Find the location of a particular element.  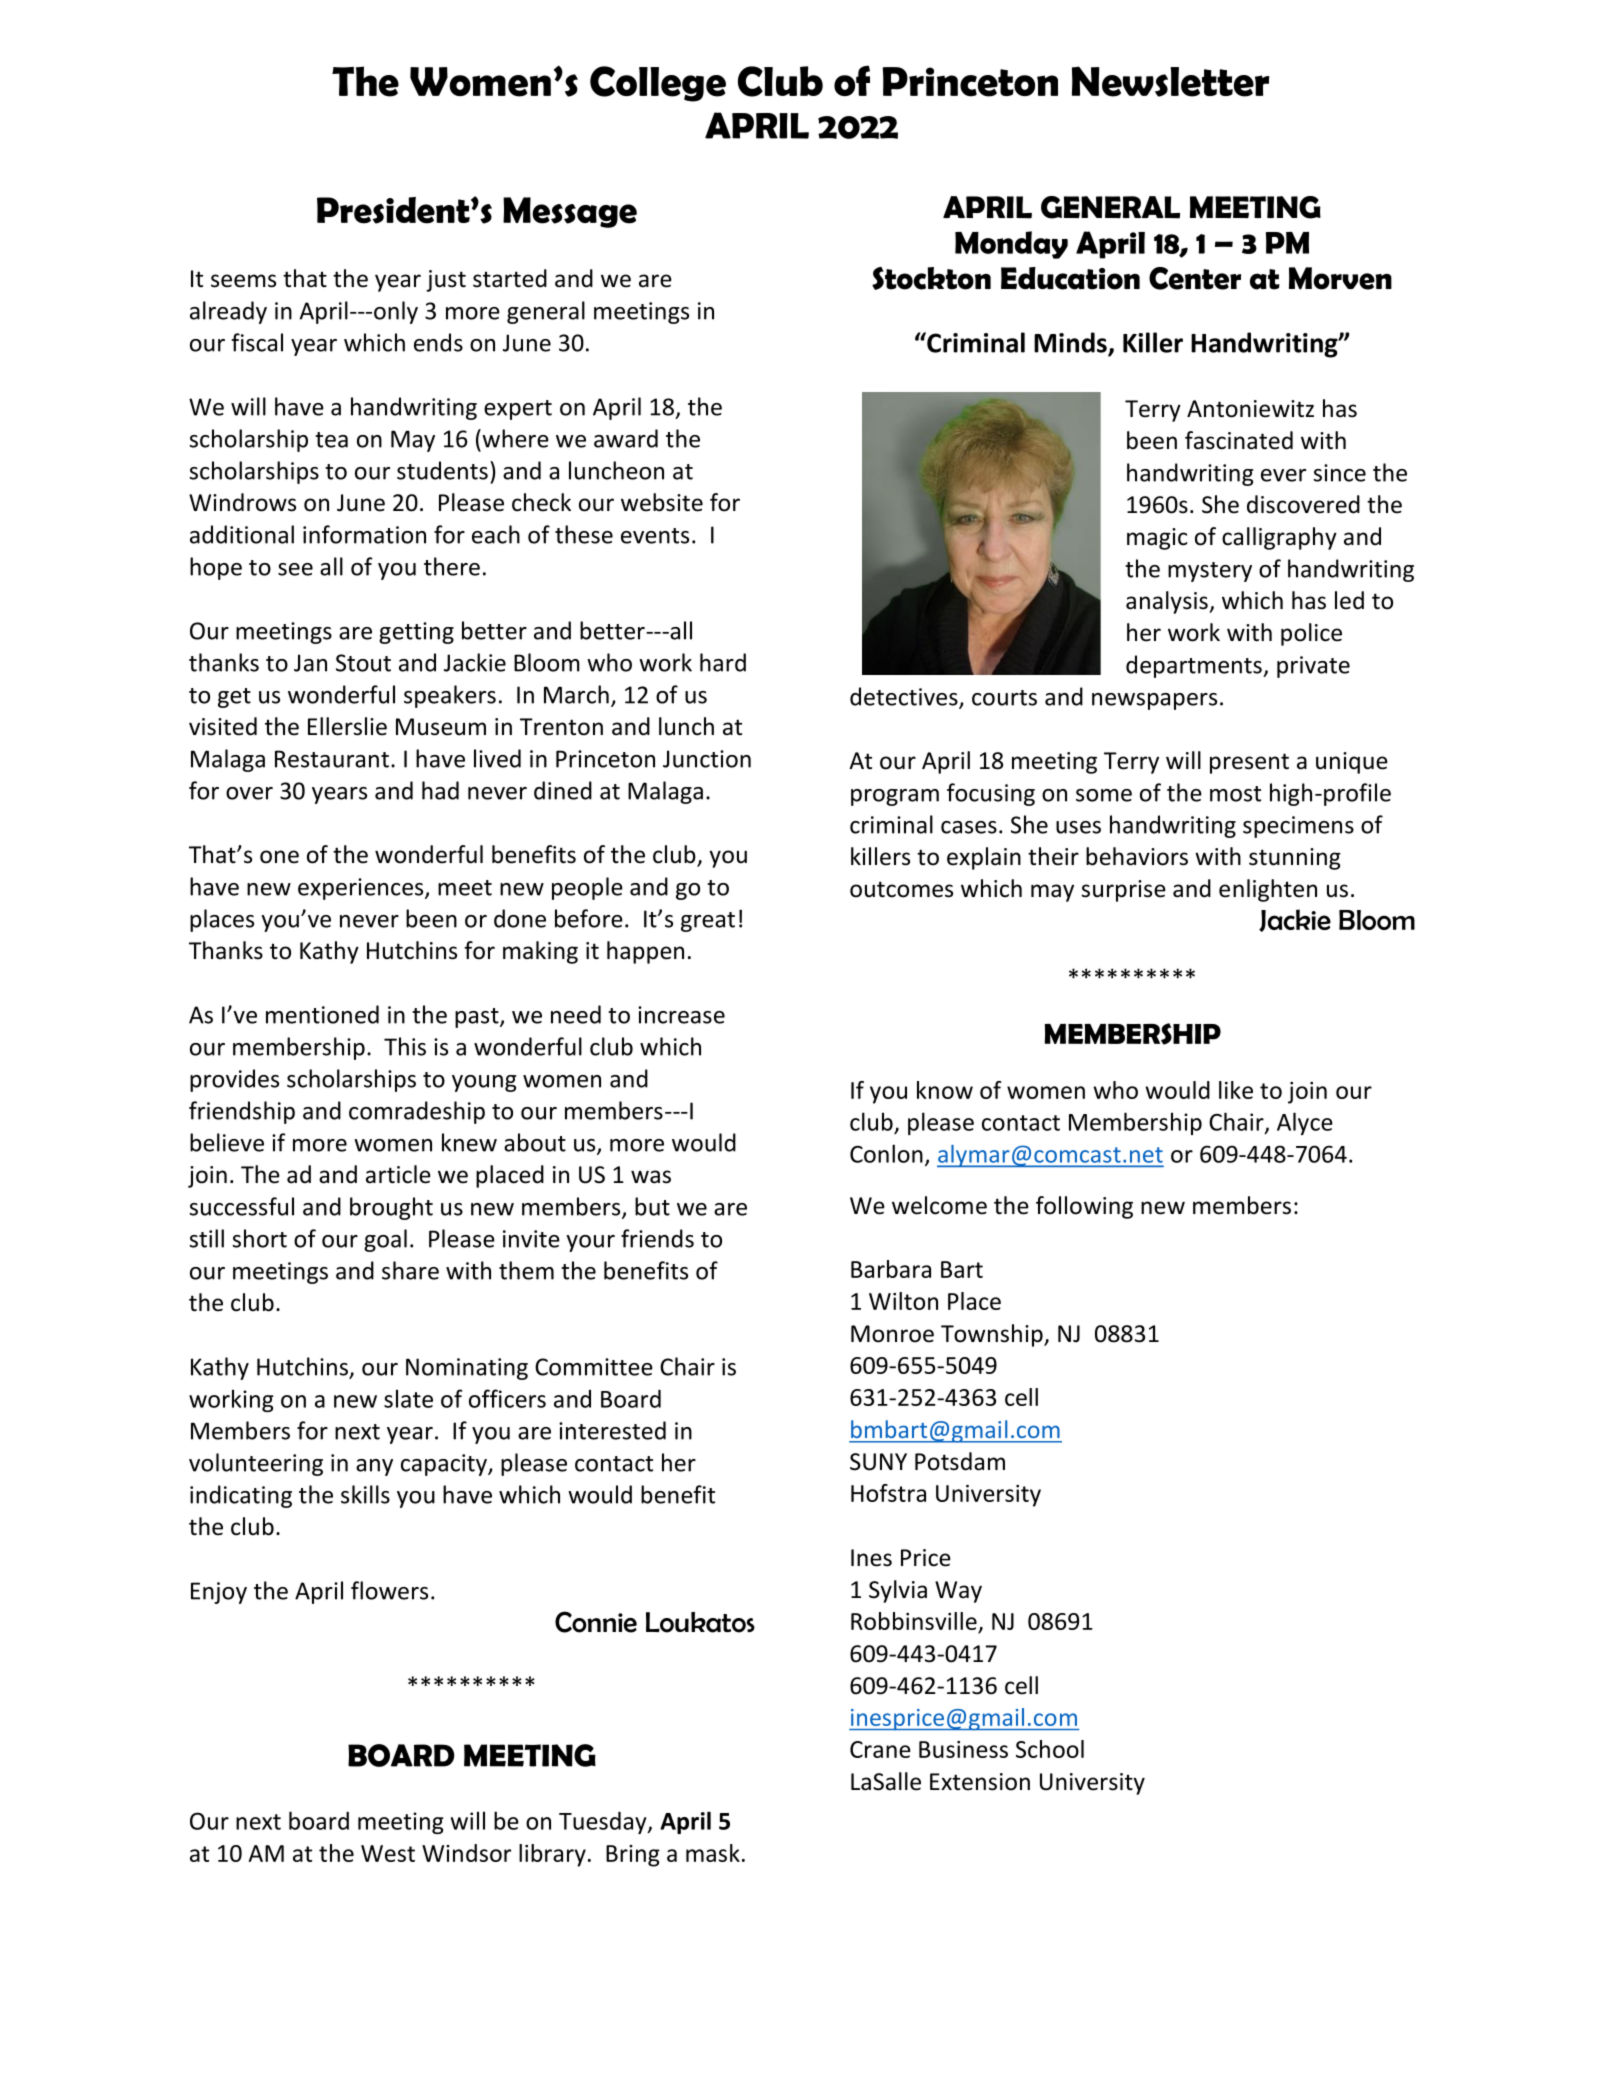

mentioned is located at coordinates (322, 1014).
